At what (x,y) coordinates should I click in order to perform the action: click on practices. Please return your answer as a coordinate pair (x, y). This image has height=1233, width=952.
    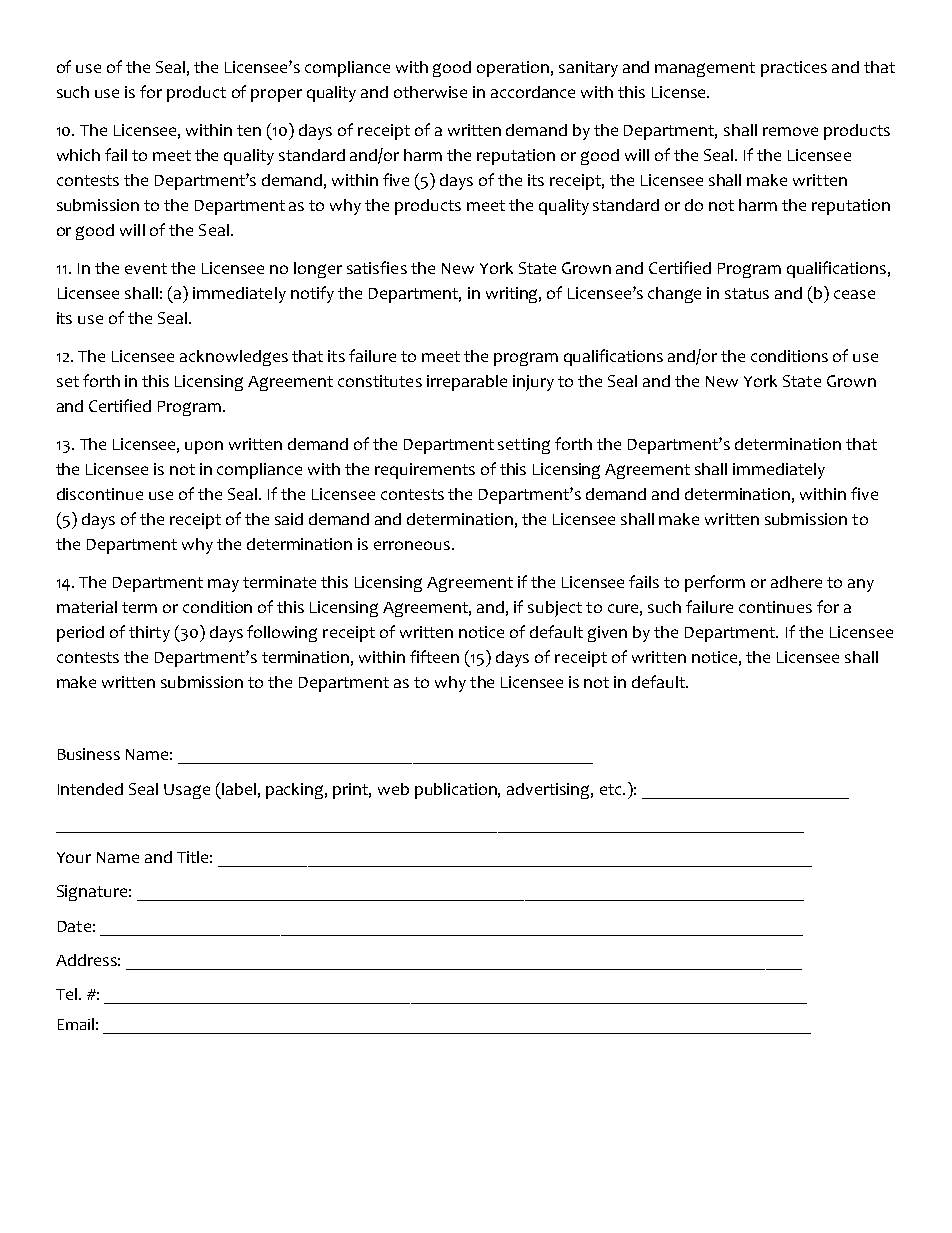
    Looking at the image, I should click on (794, 69).
